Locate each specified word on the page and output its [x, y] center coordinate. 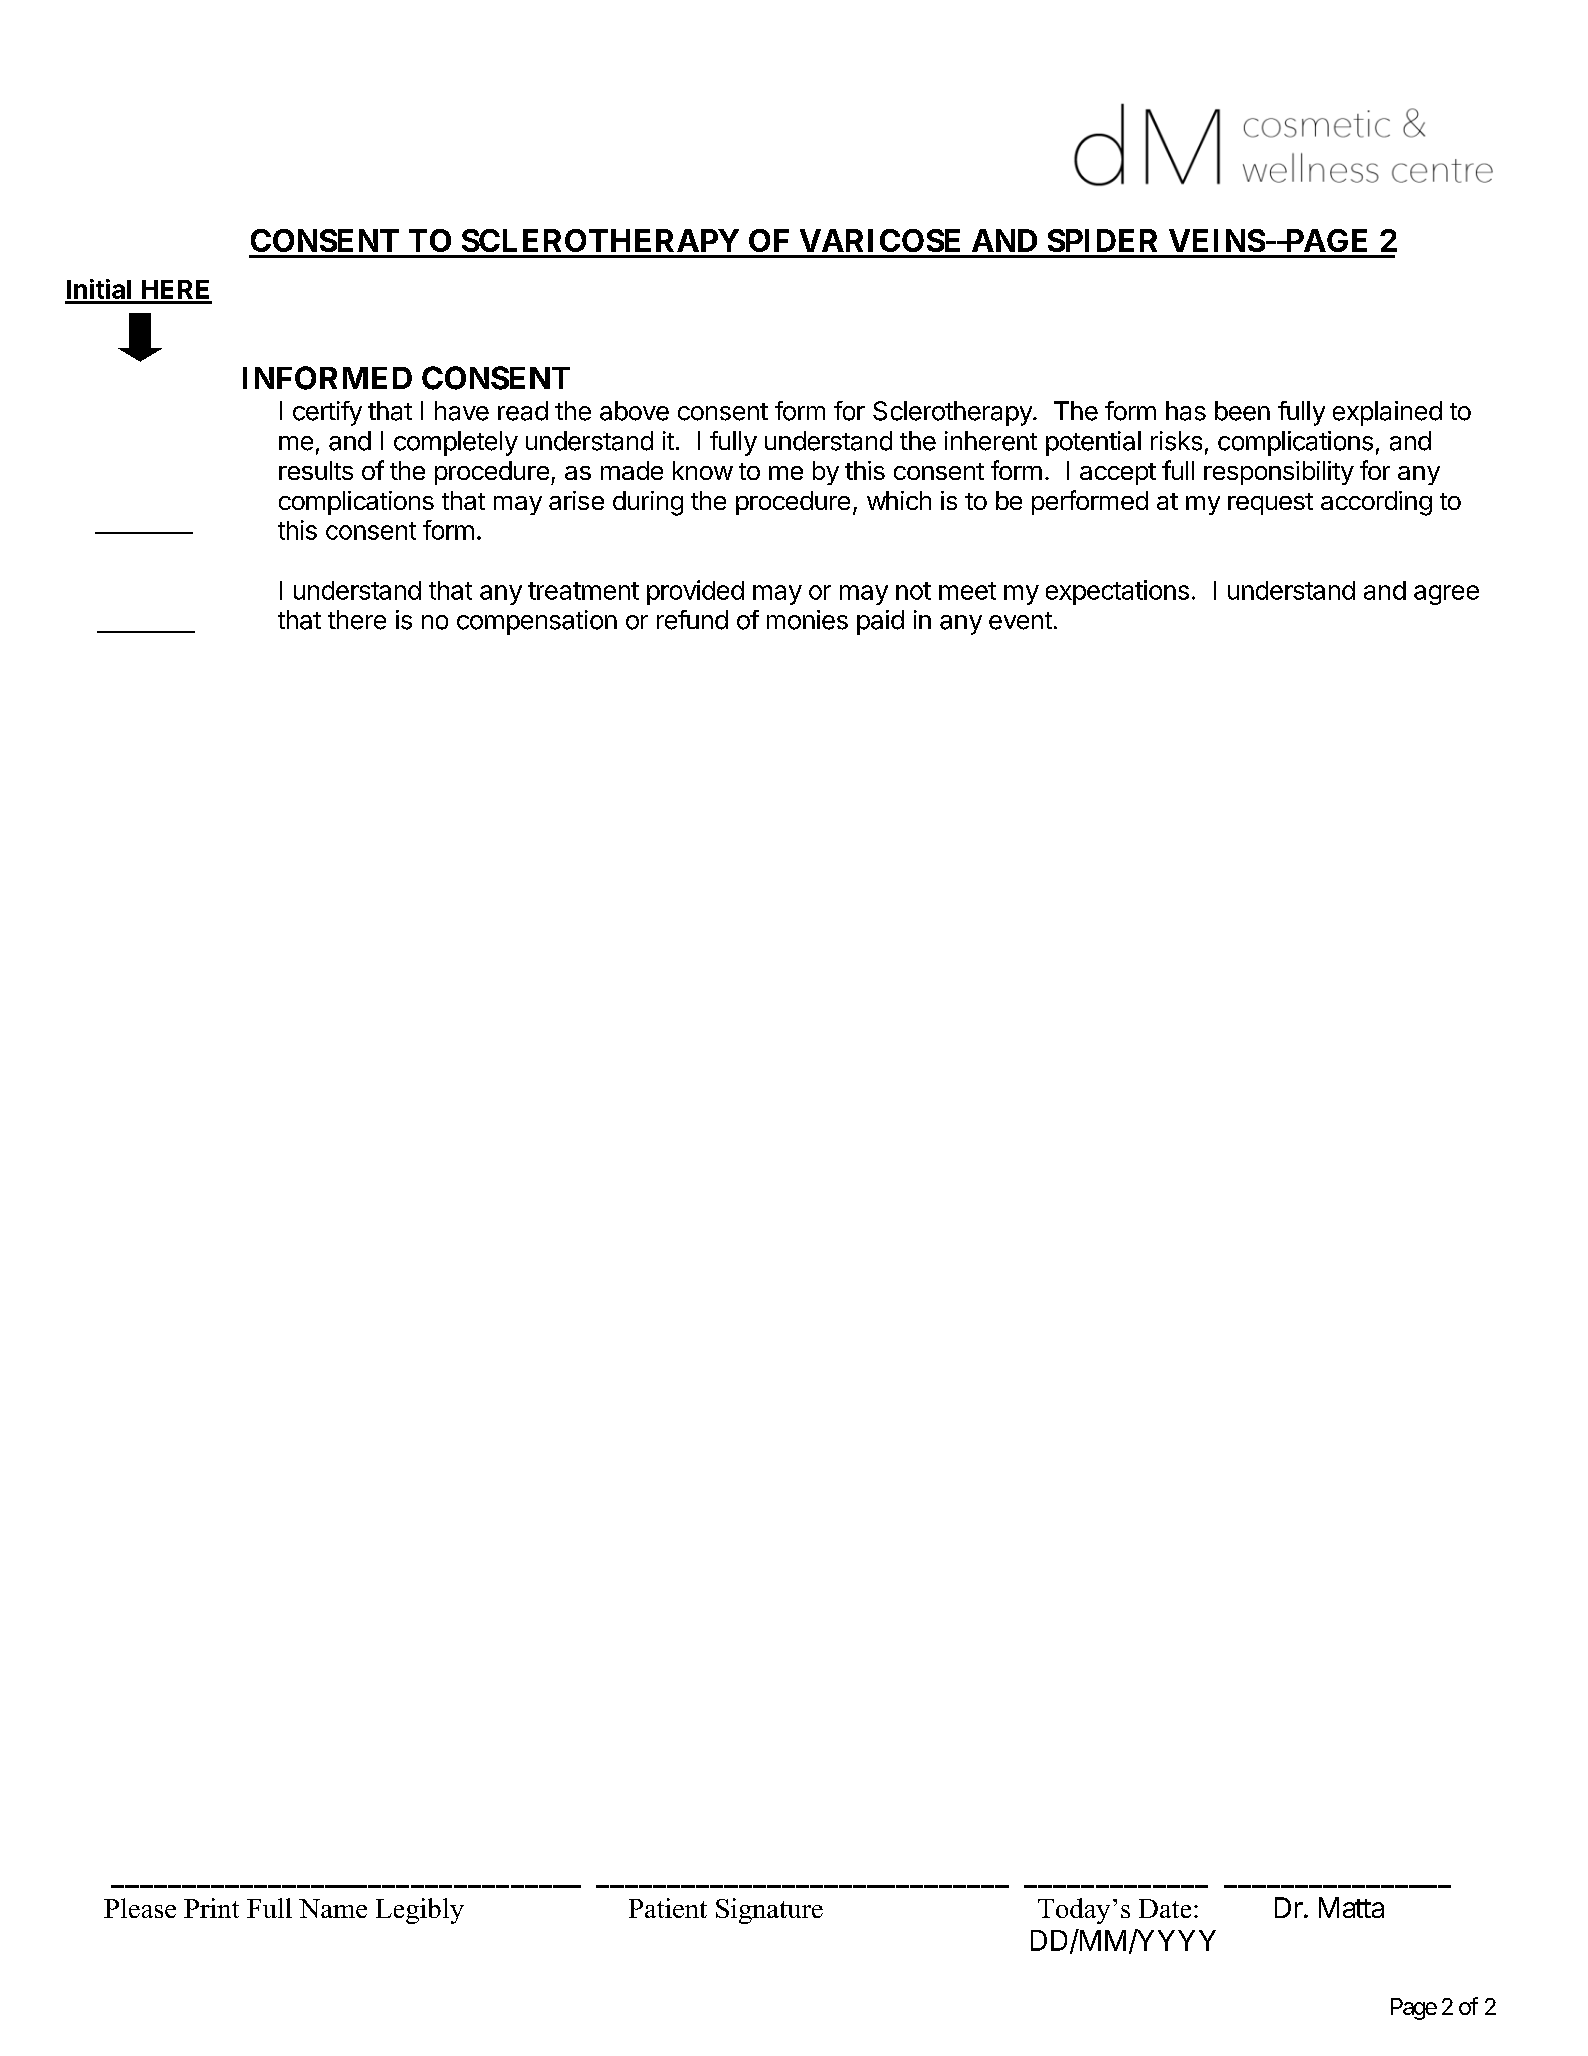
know [703, 470]
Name [333, 1908]
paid [880, 622]
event [1020, 621]
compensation [537, 622]
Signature [769, 1911]
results [316, 470]
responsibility [1279, 473]
